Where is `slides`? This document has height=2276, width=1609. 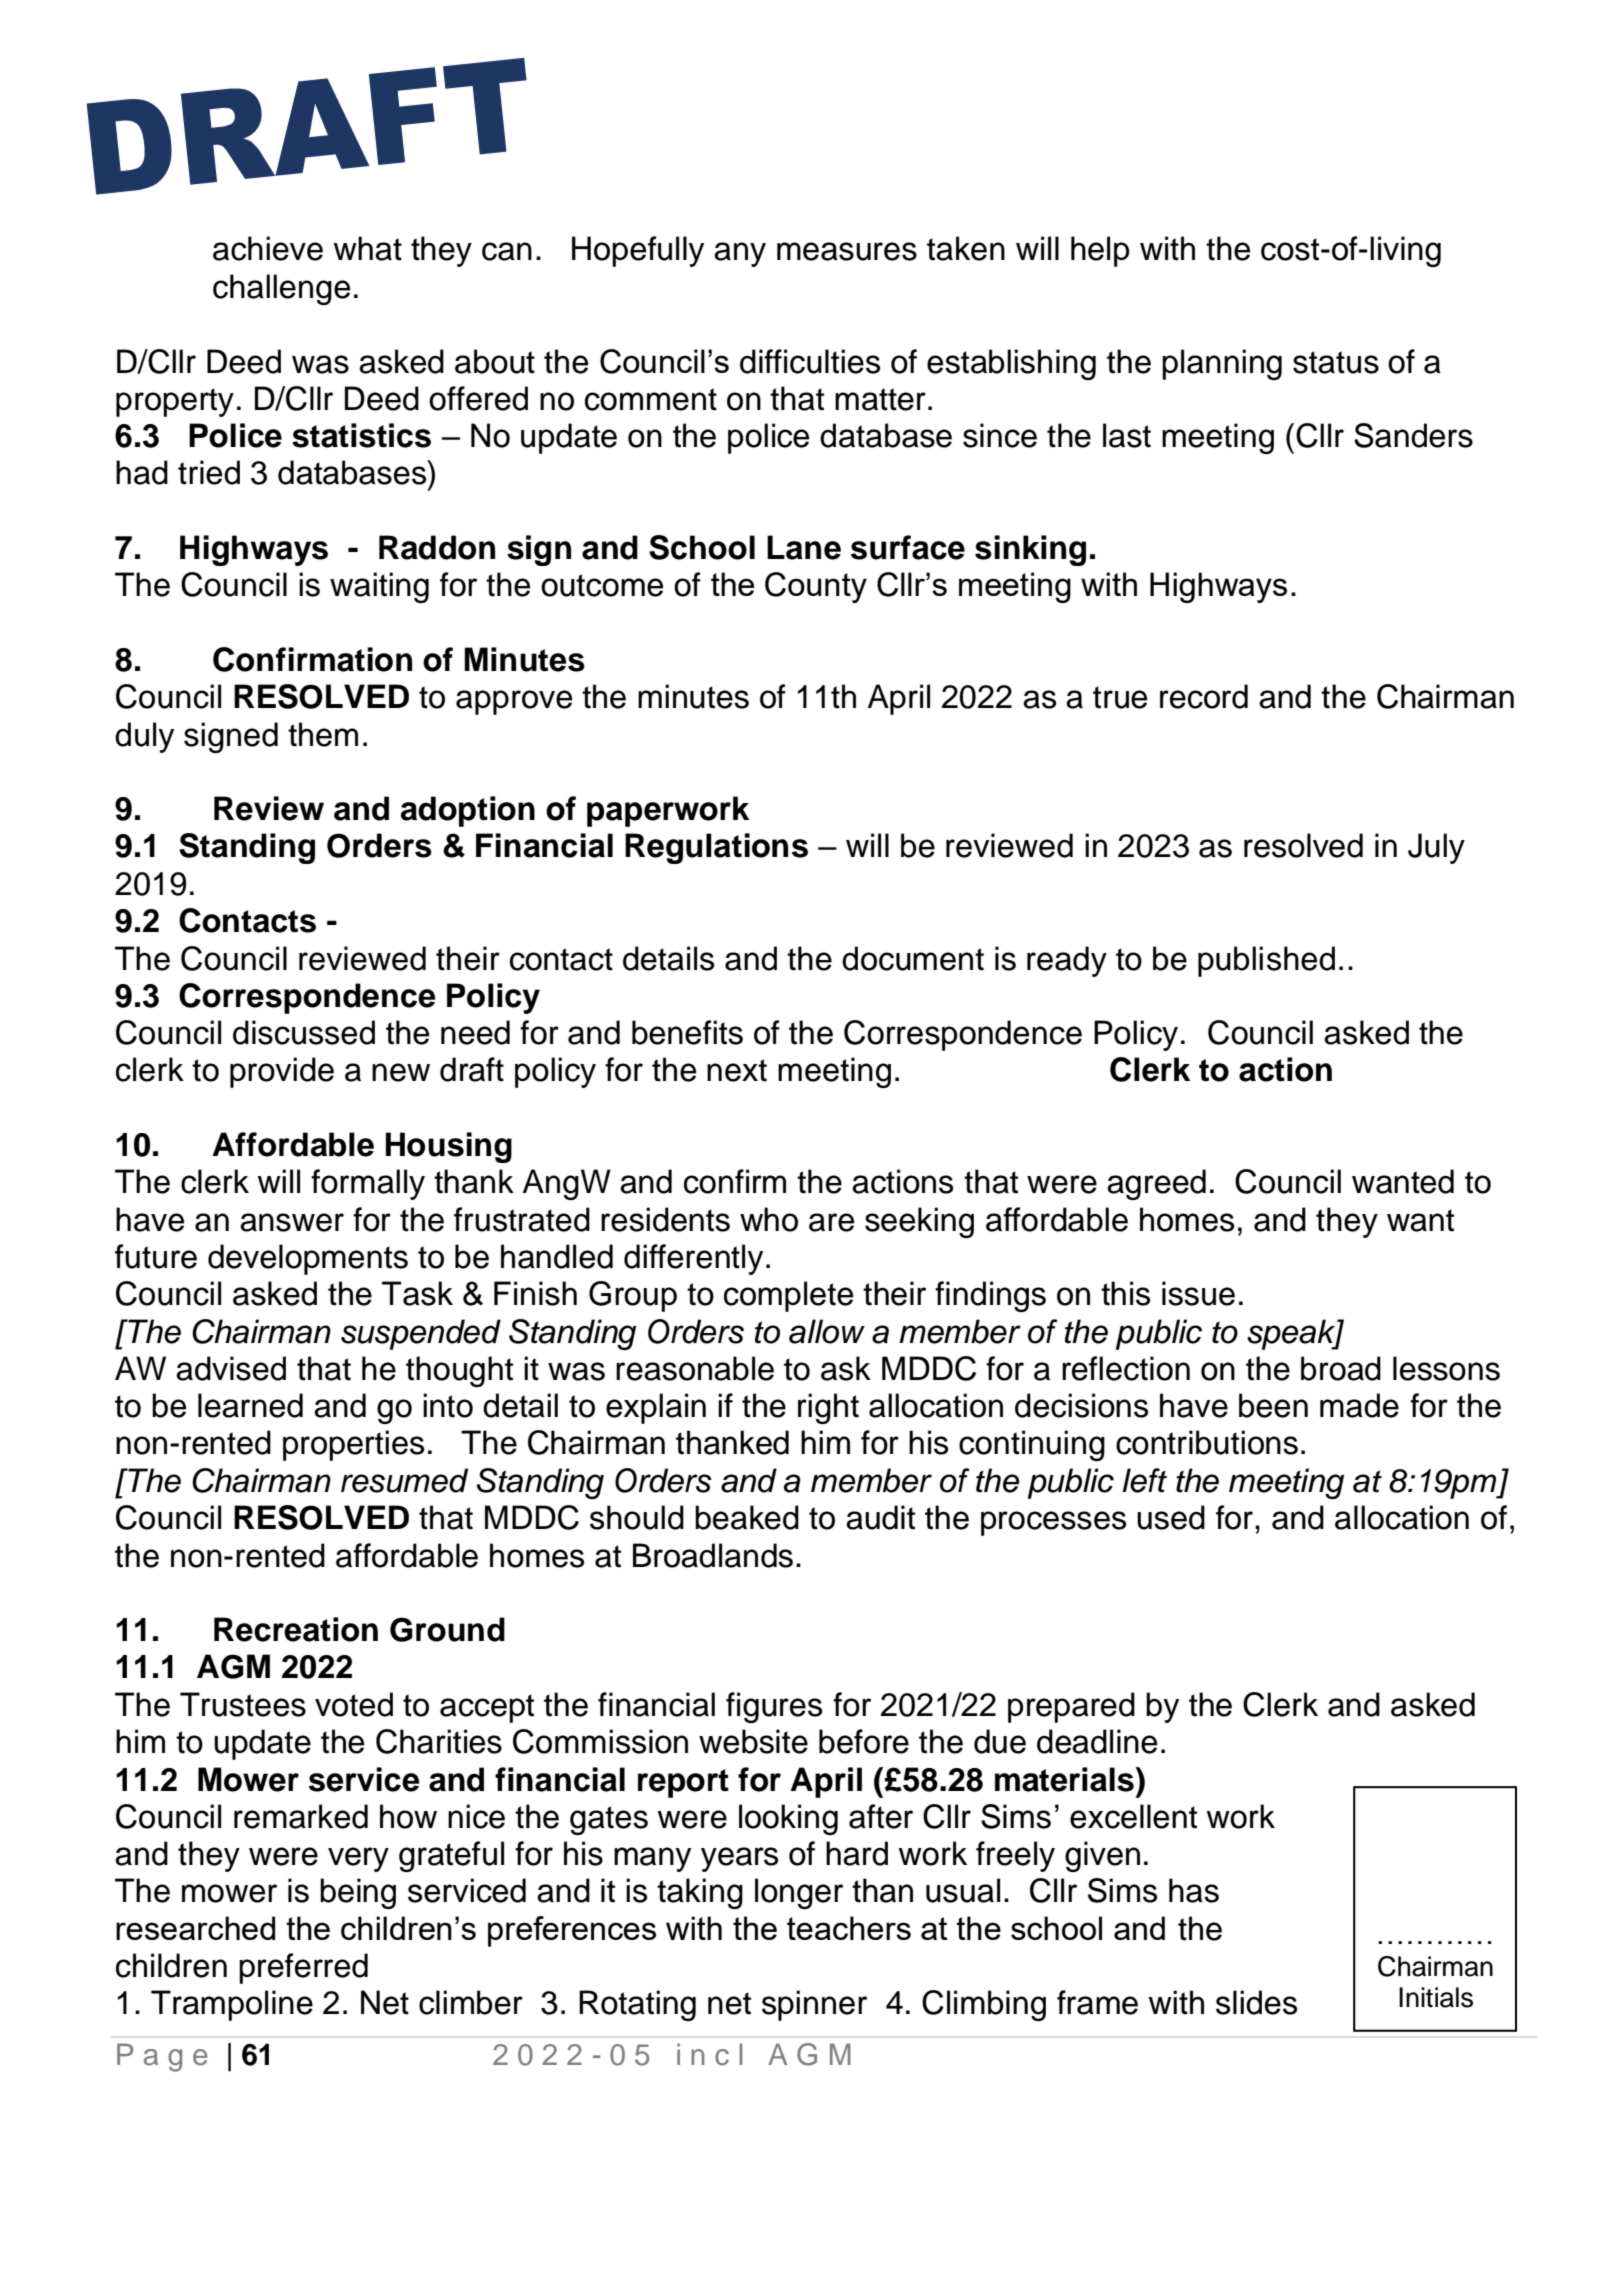 slides is located at coordinates (1256, 2002).
